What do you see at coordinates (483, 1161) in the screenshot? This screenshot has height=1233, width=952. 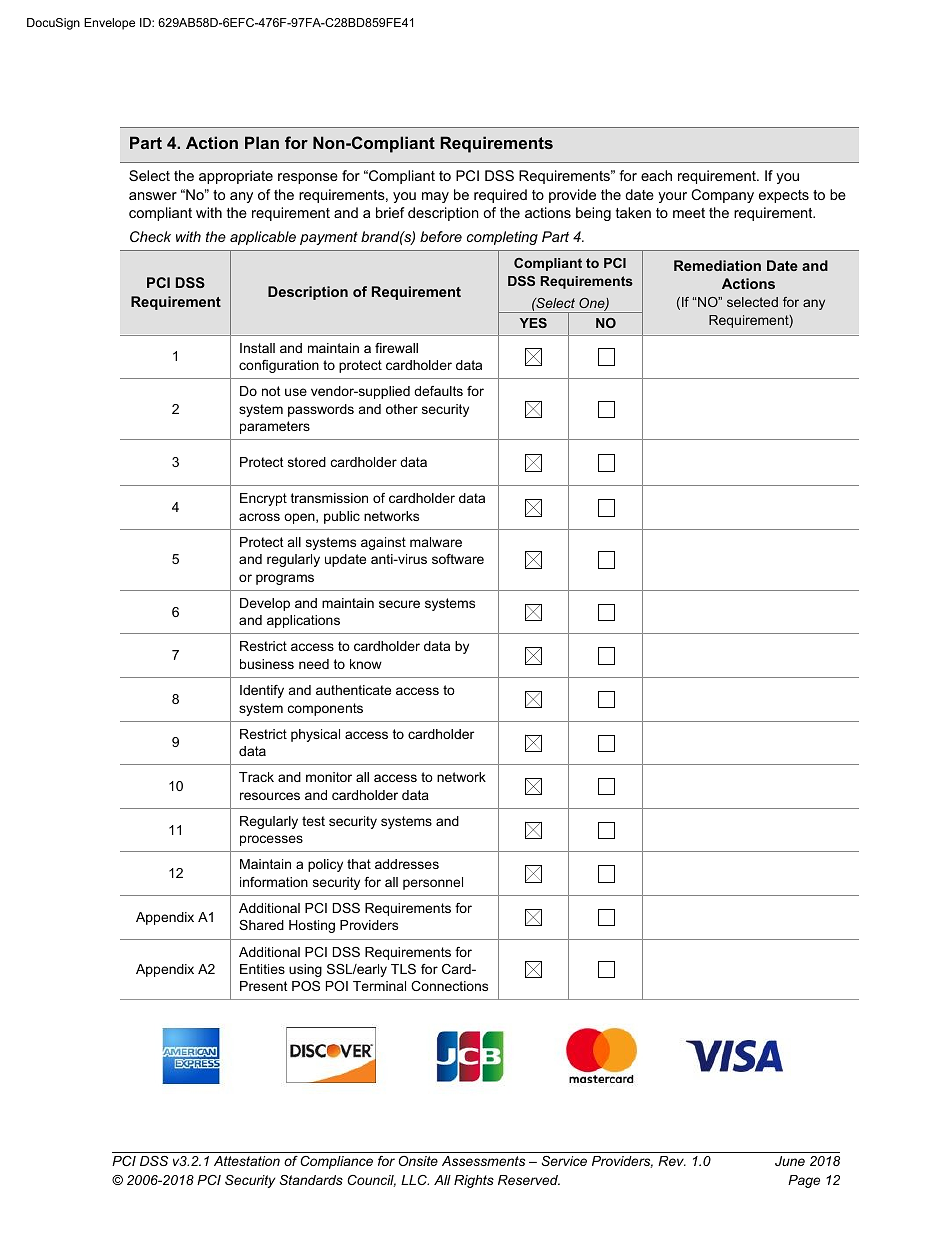 I see `Assessments` at bounding box center [483, 1161].
